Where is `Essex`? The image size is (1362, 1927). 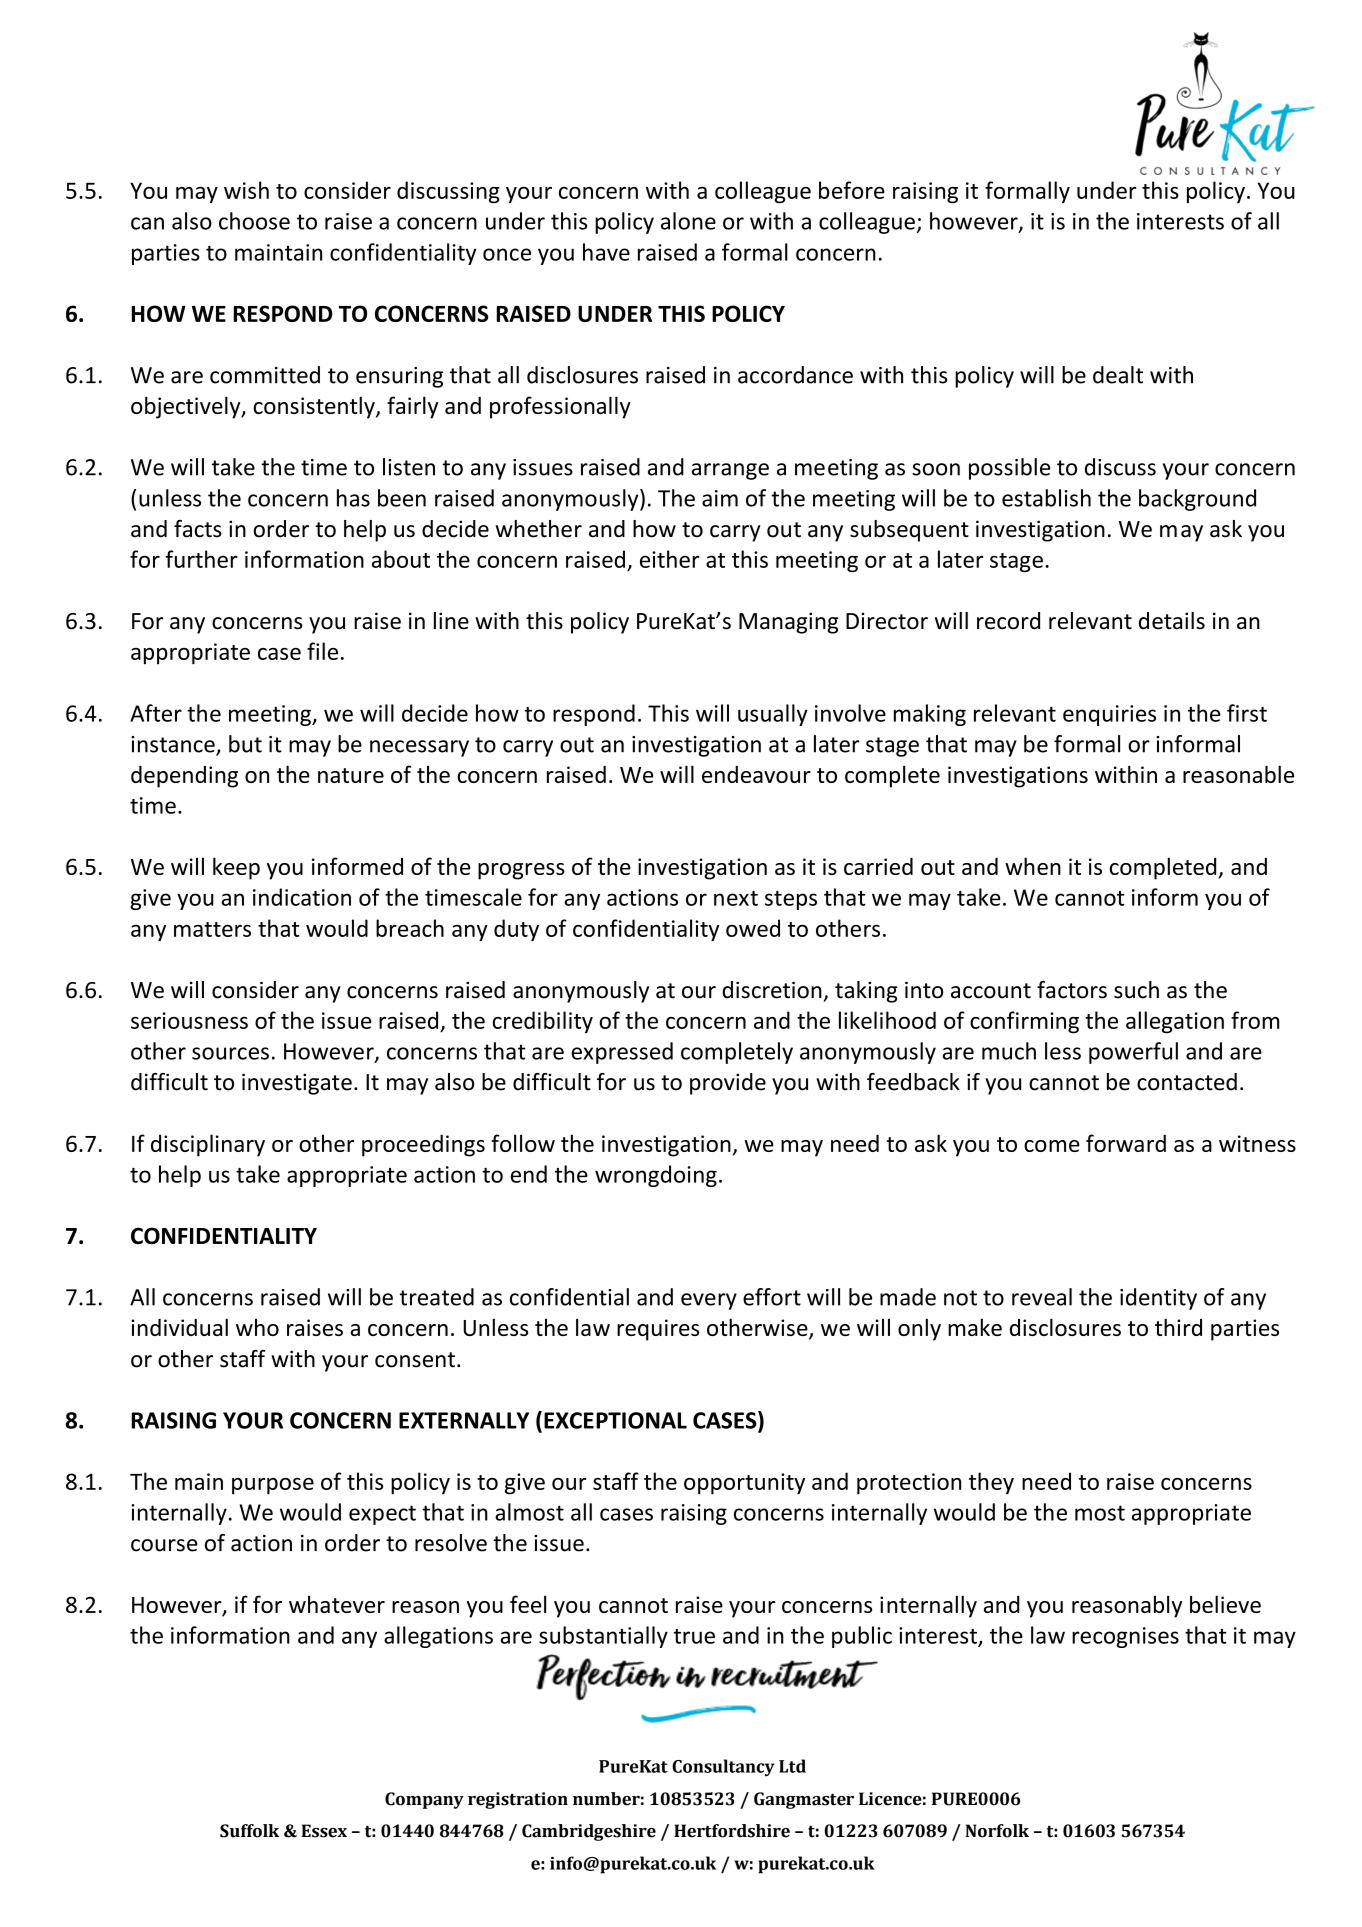 Essex is located at coordinates (324, 1831).
